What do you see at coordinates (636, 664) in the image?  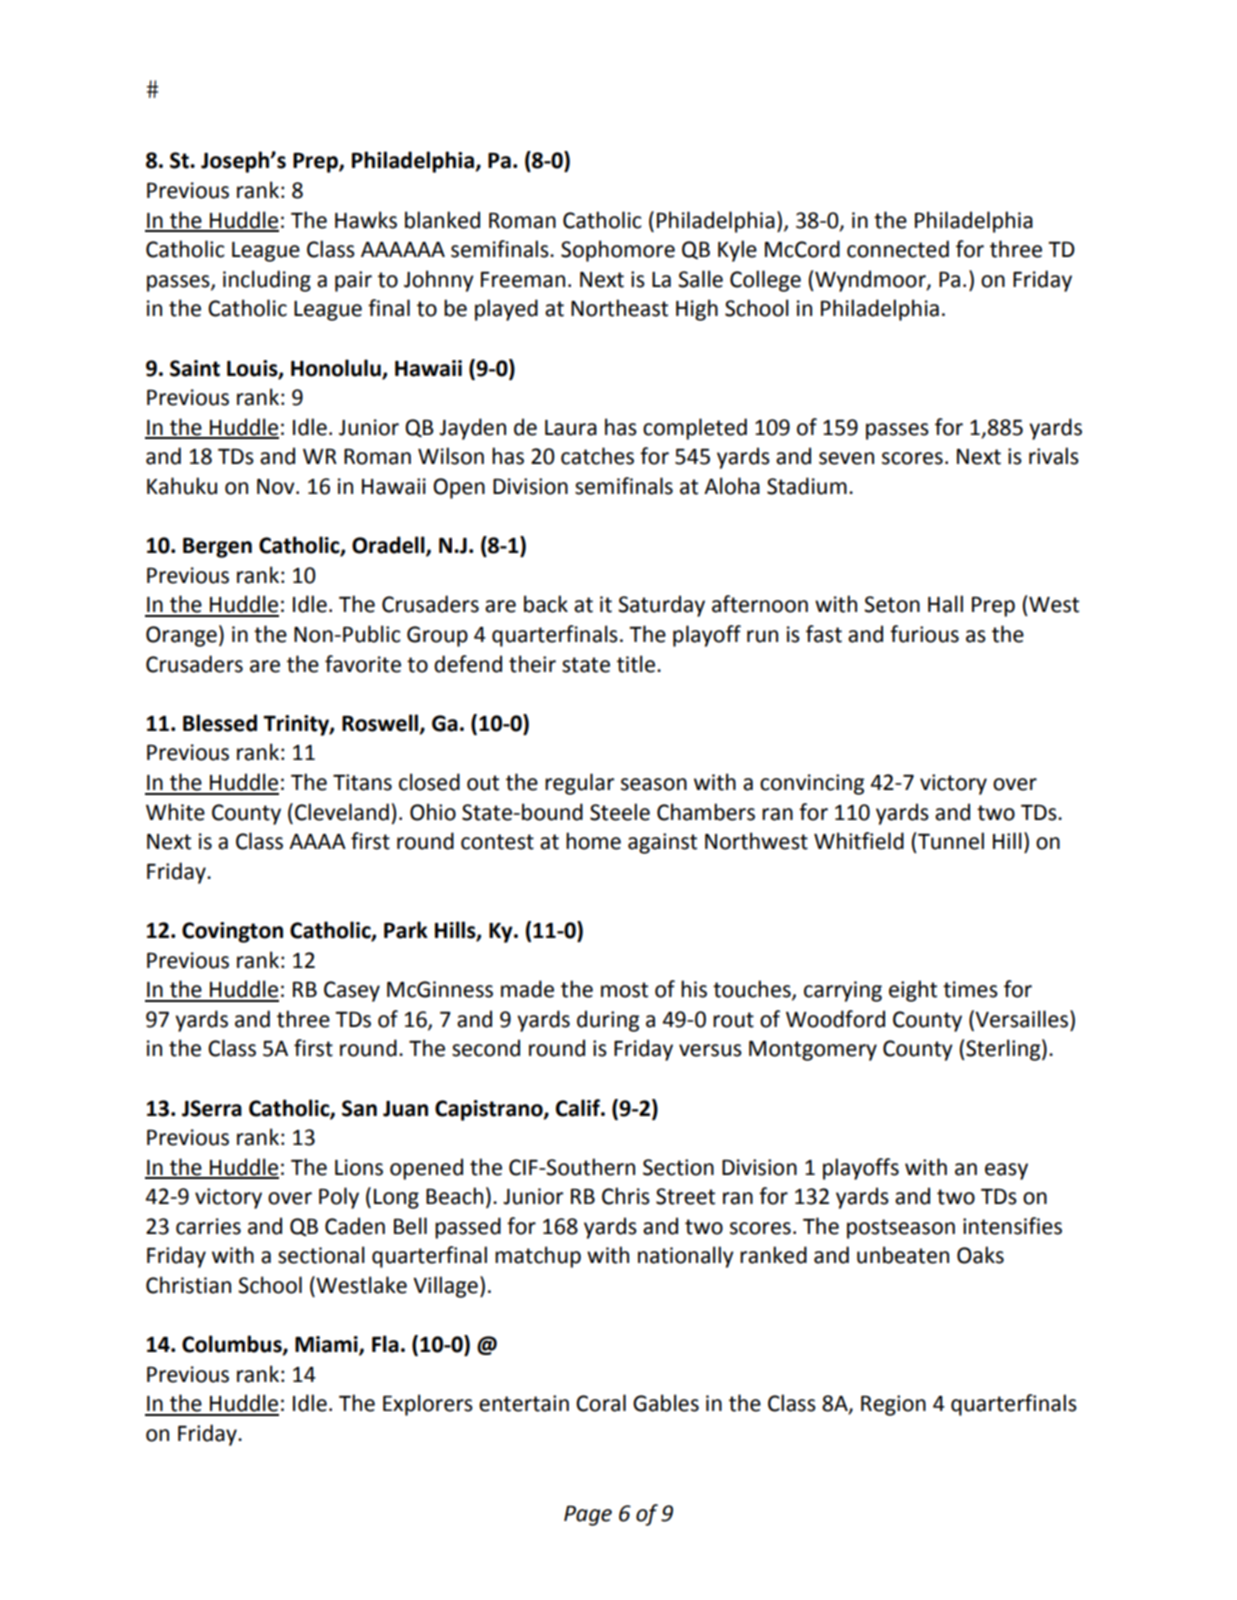 I see `title` at bounding box center [636, 664].
